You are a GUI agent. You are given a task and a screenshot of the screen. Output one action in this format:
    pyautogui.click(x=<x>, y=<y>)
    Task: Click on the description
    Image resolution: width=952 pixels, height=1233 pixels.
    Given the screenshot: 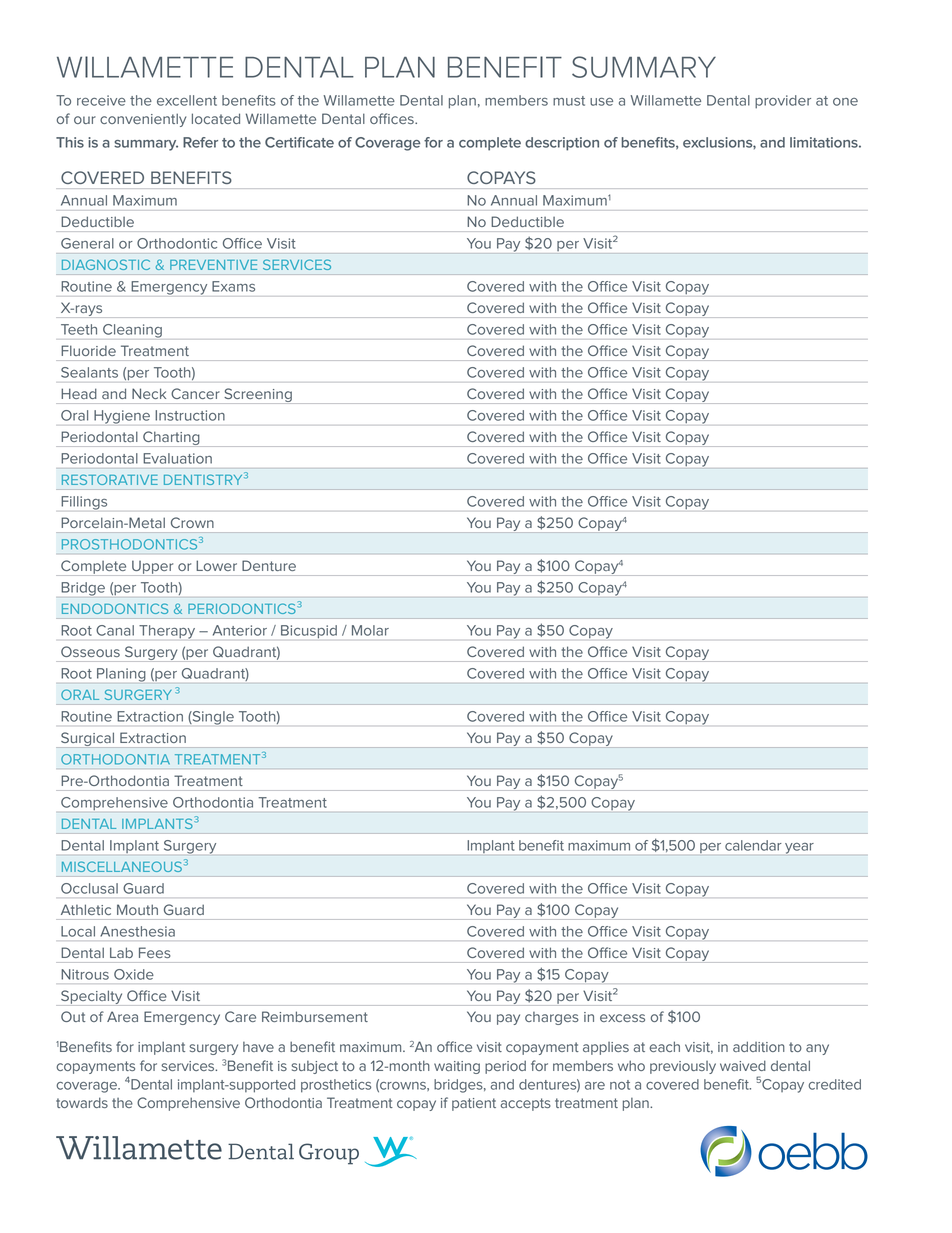 What is the action you would take?
    pyautogui.click(x=562, y=144)
